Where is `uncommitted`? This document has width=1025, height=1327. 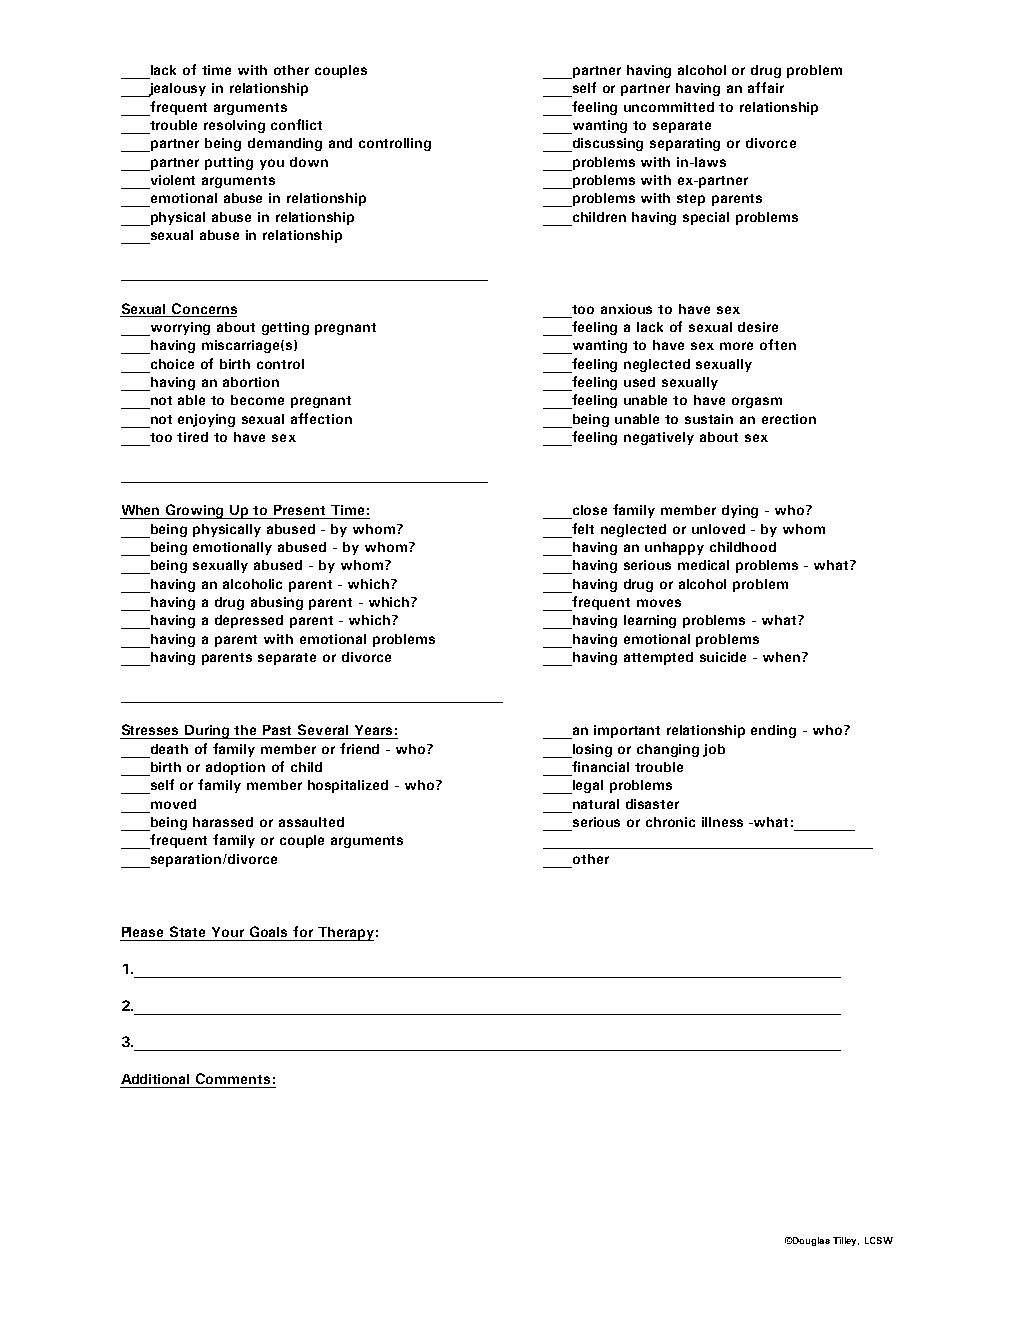 uncommitted is located at coordinates (669, 107).
